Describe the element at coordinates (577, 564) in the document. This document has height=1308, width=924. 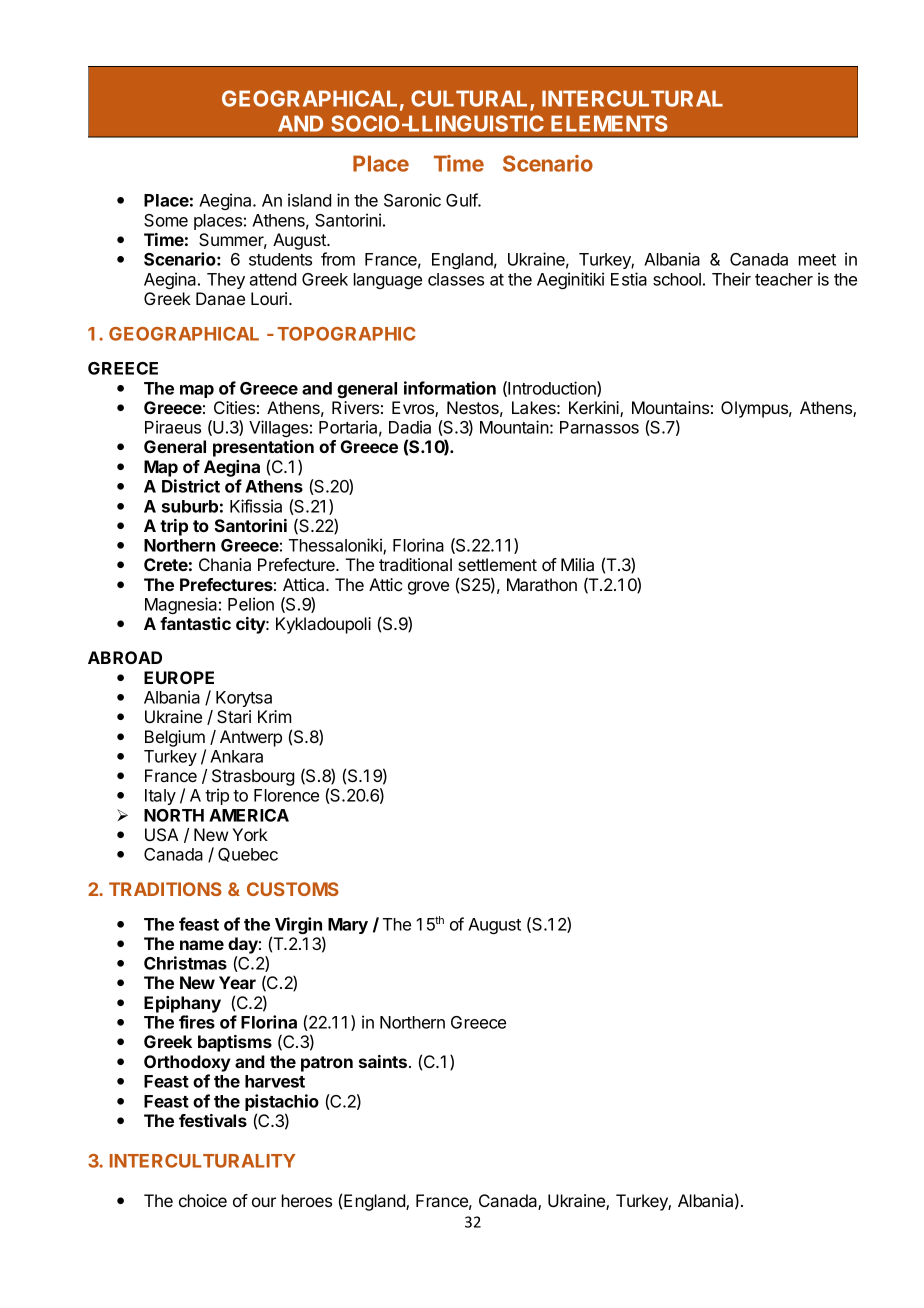
I see `Milia` at that location.
